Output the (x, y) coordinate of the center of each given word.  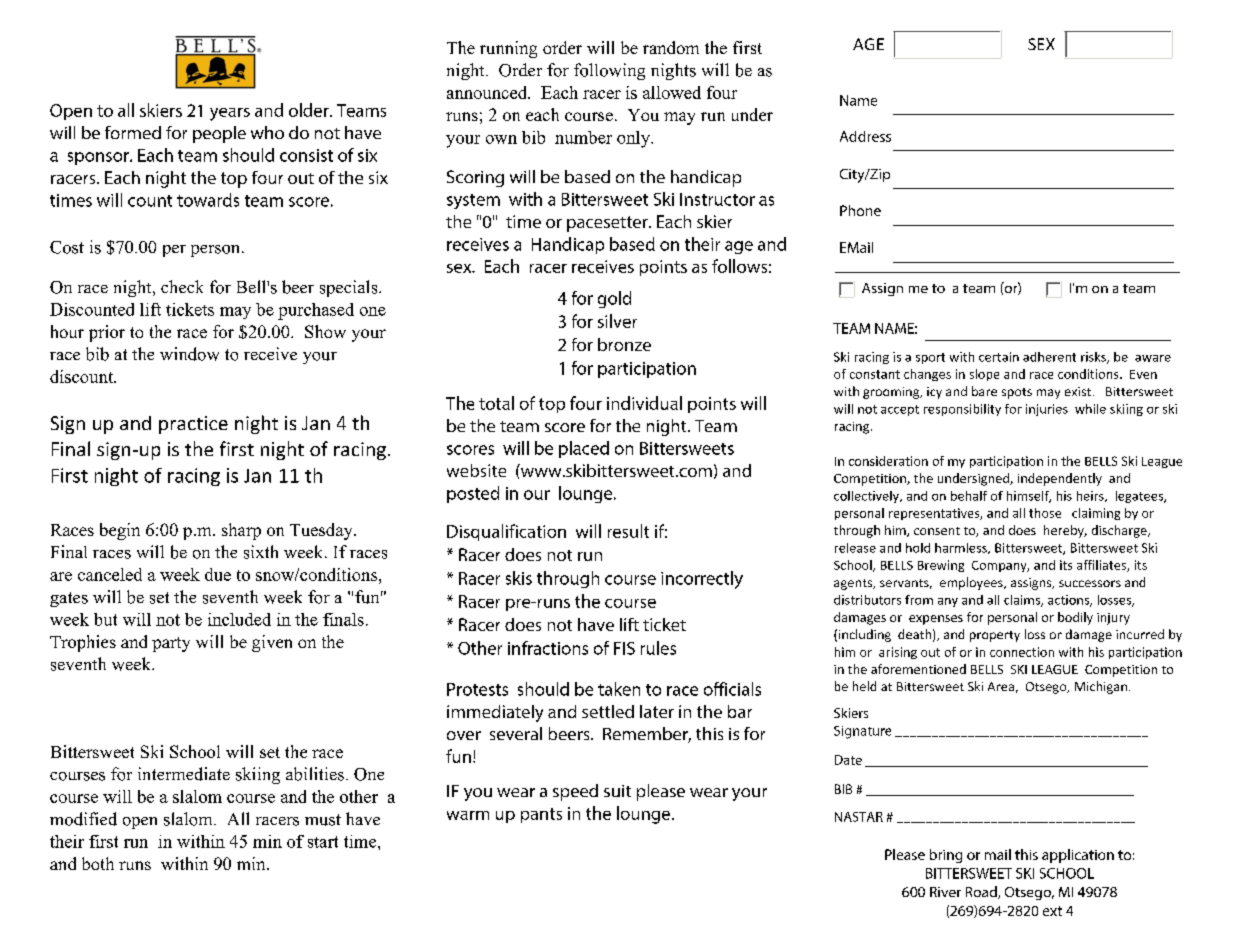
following (609, 71)
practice (193, 425)
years (230, 114)
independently (1060, 479)
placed (584, 449)
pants (541, 815)
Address (865, 136)
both (98, 863)
